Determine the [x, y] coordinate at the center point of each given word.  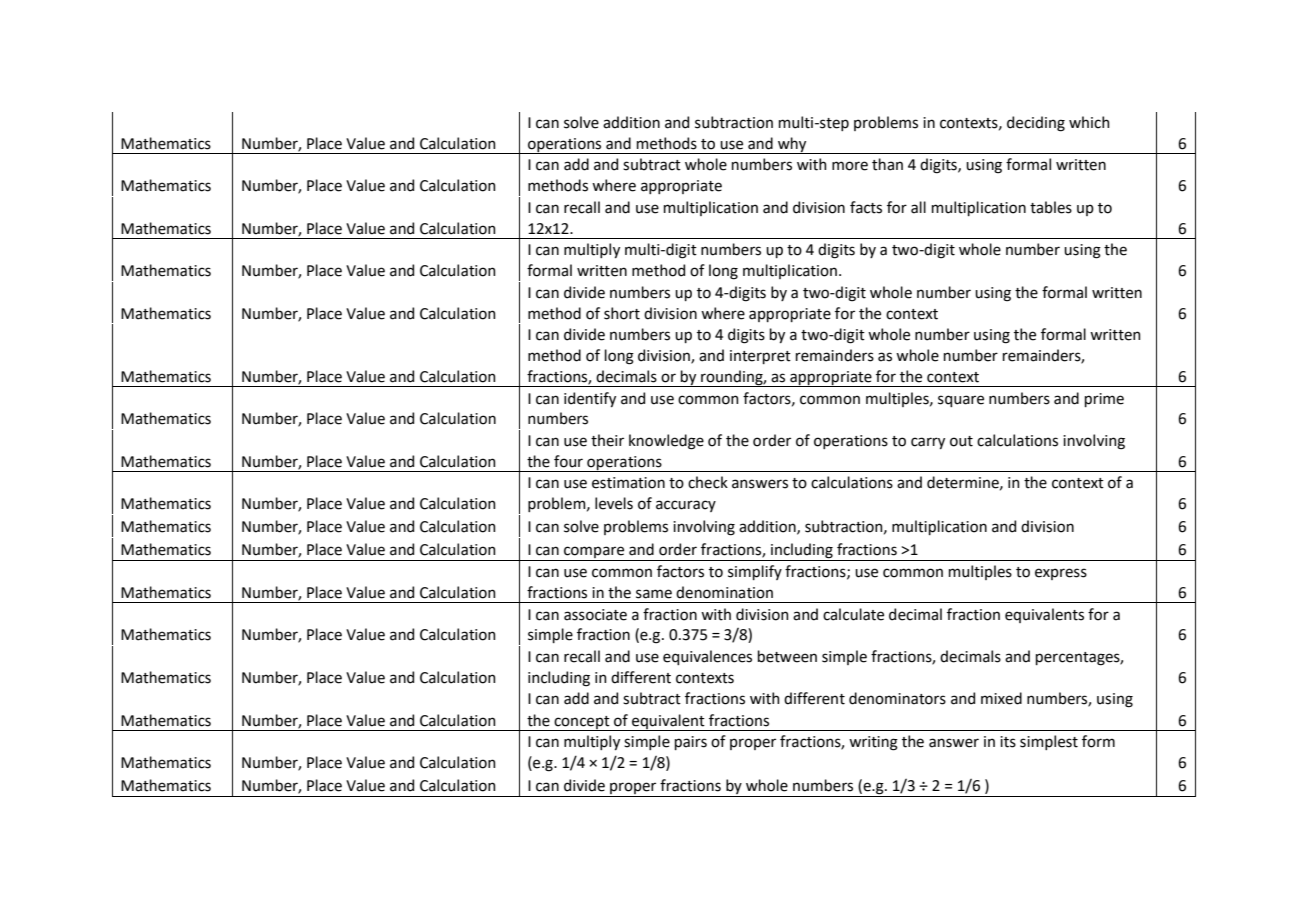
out [961, 441]
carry [928, 443]
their [607, 440]
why [792, 145]
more [850, 166]
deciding [1036, 124]
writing [873, 743]
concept [582, 723]
